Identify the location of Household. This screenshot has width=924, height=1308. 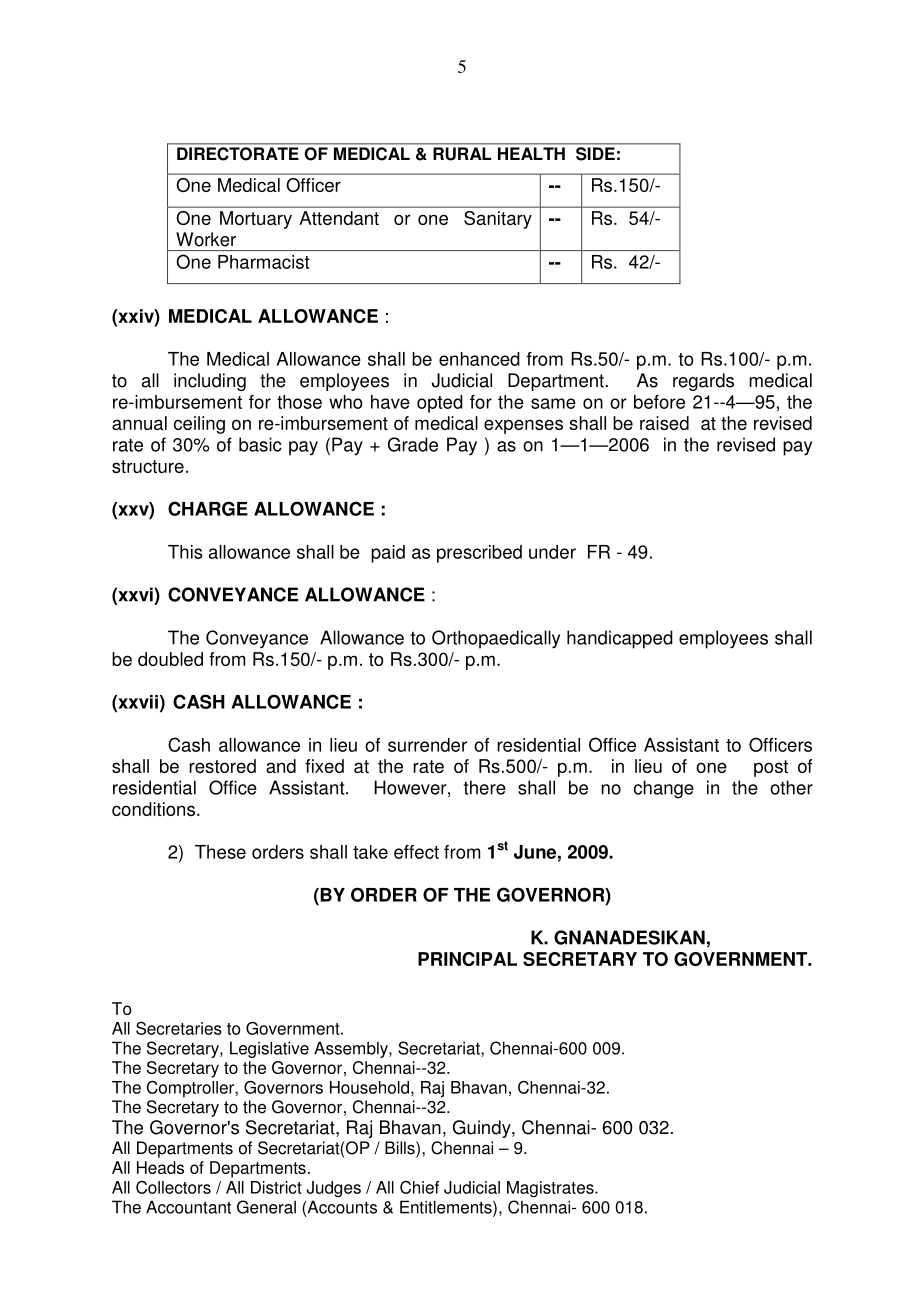
(369, 1087).
